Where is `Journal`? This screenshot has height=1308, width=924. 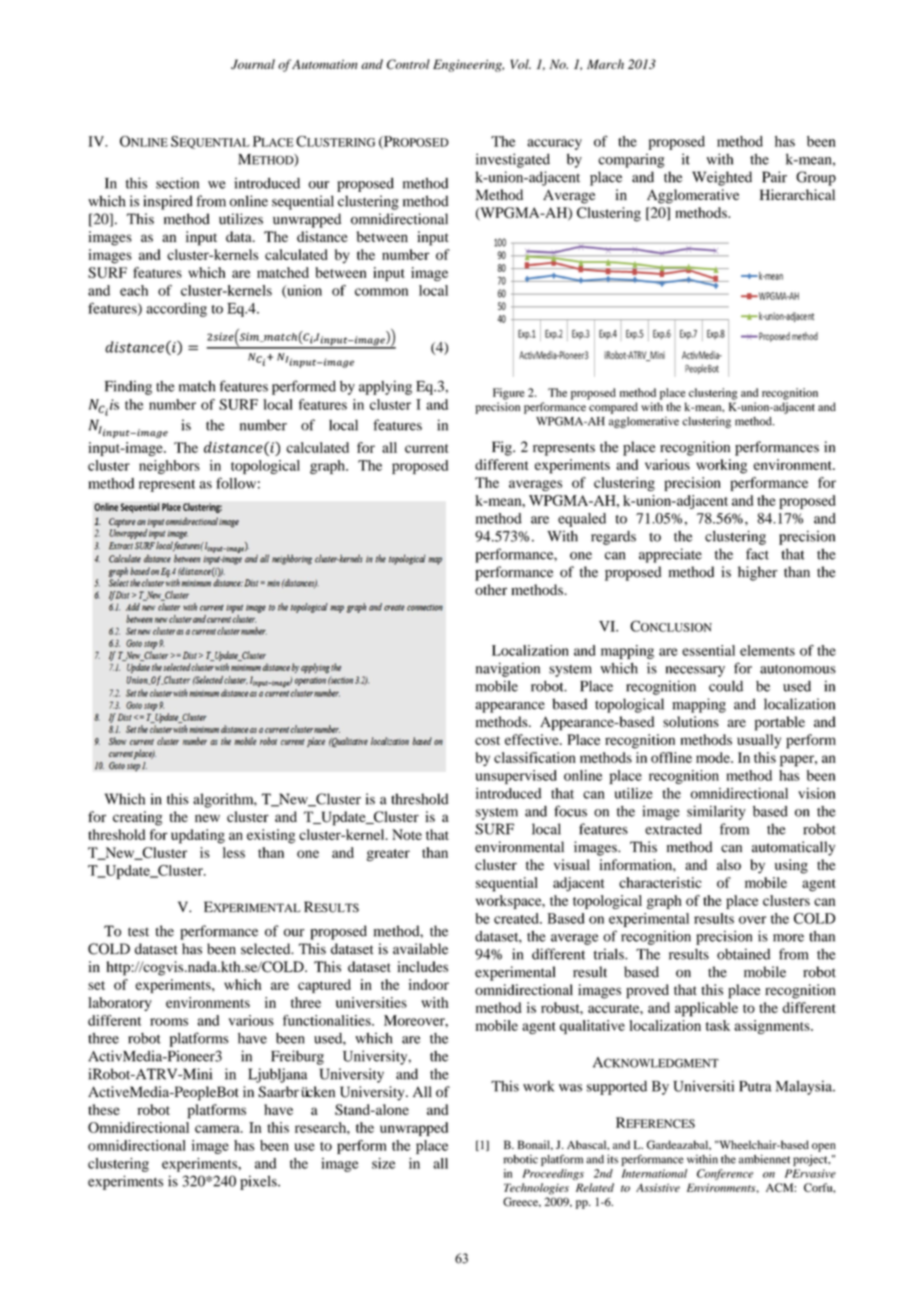
Journal is located at coordinates (253, 64).
